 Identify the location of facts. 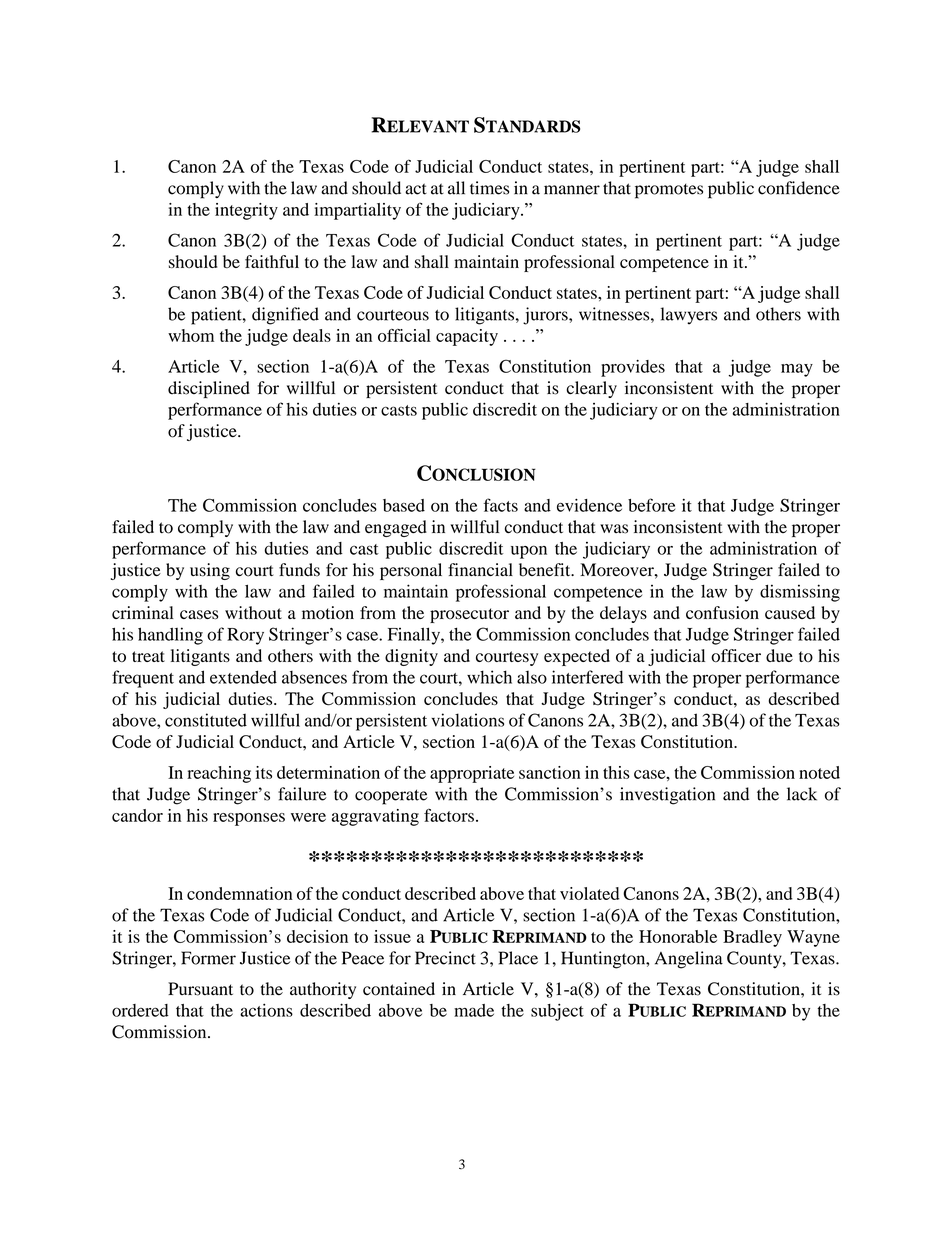
(500, 505).
